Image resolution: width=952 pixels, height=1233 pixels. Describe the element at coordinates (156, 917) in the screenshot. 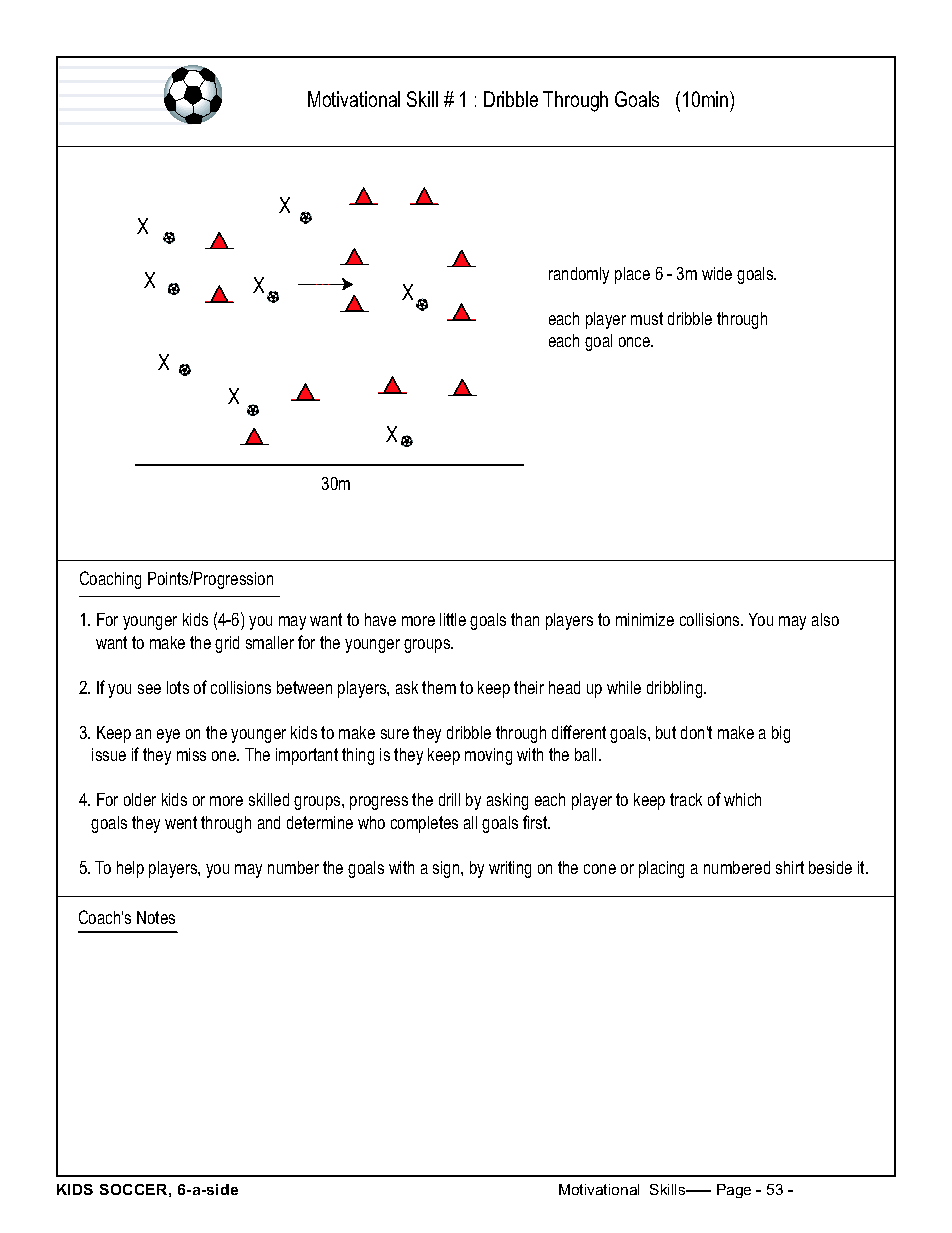

I see `Notes` at that location.
